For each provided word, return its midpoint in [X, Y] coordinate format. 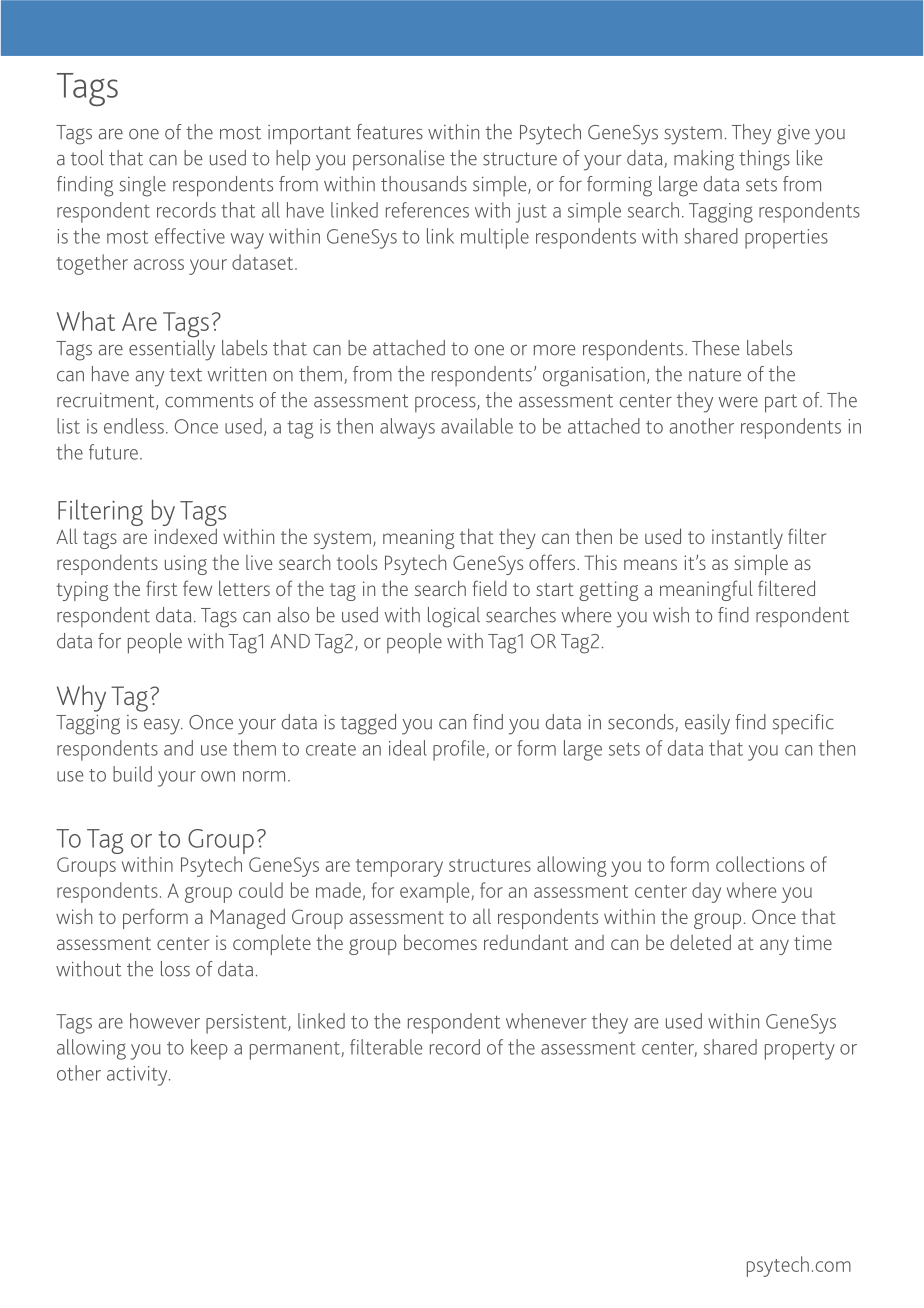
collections [760, 864]
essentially [172, 349]
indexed [185, 536]
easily [707, 724]
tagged [368, 724]
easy [163, 727]
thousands [424, 184]
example [434, 892]
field [490, 588]
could [261, 890]
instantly [747, 539]
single [142, 186]
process [446, 405]
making [704, 160]
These [715, 348]
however [165, 1021]
